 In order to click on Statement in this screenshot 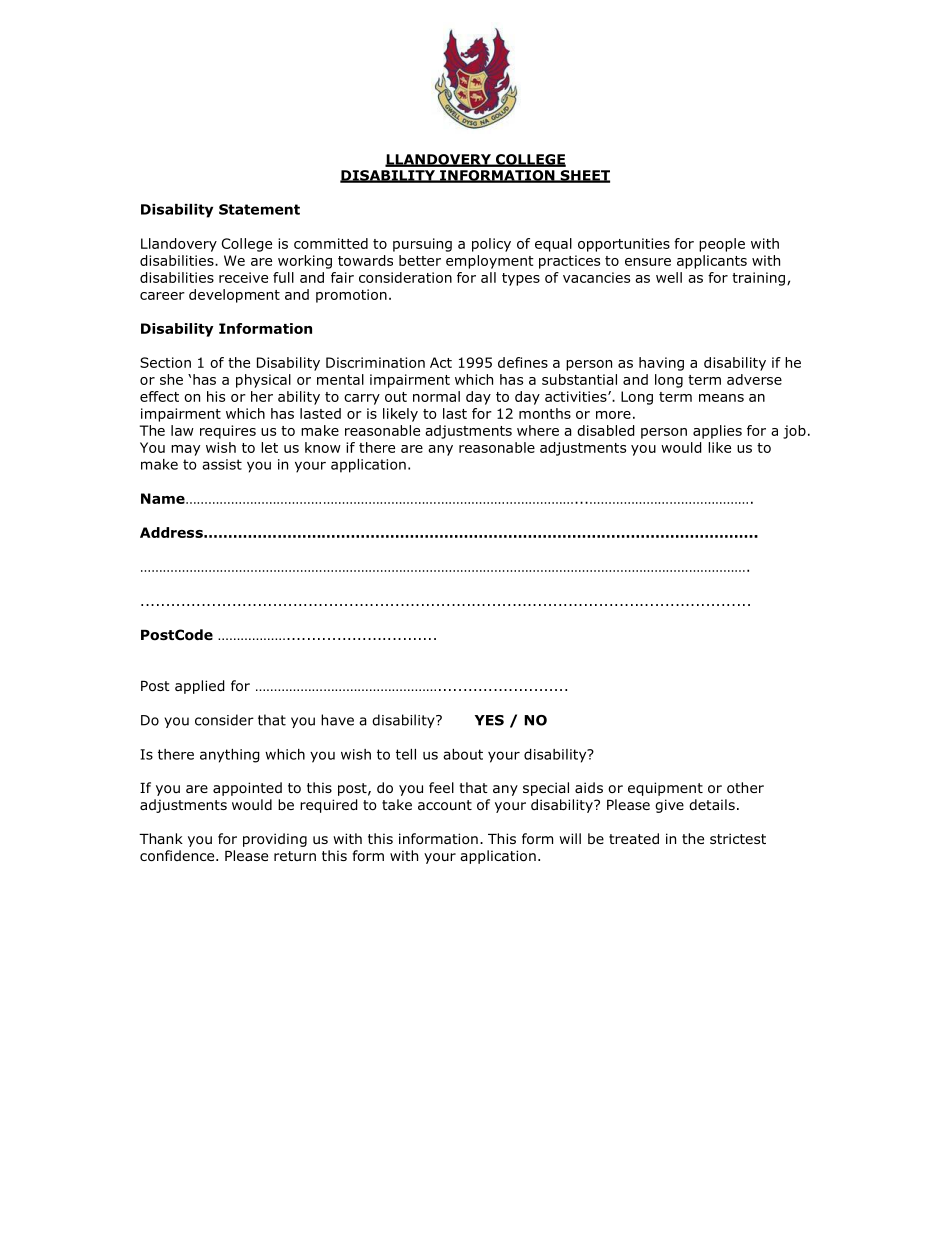, I will do `click(259, 209)`.
